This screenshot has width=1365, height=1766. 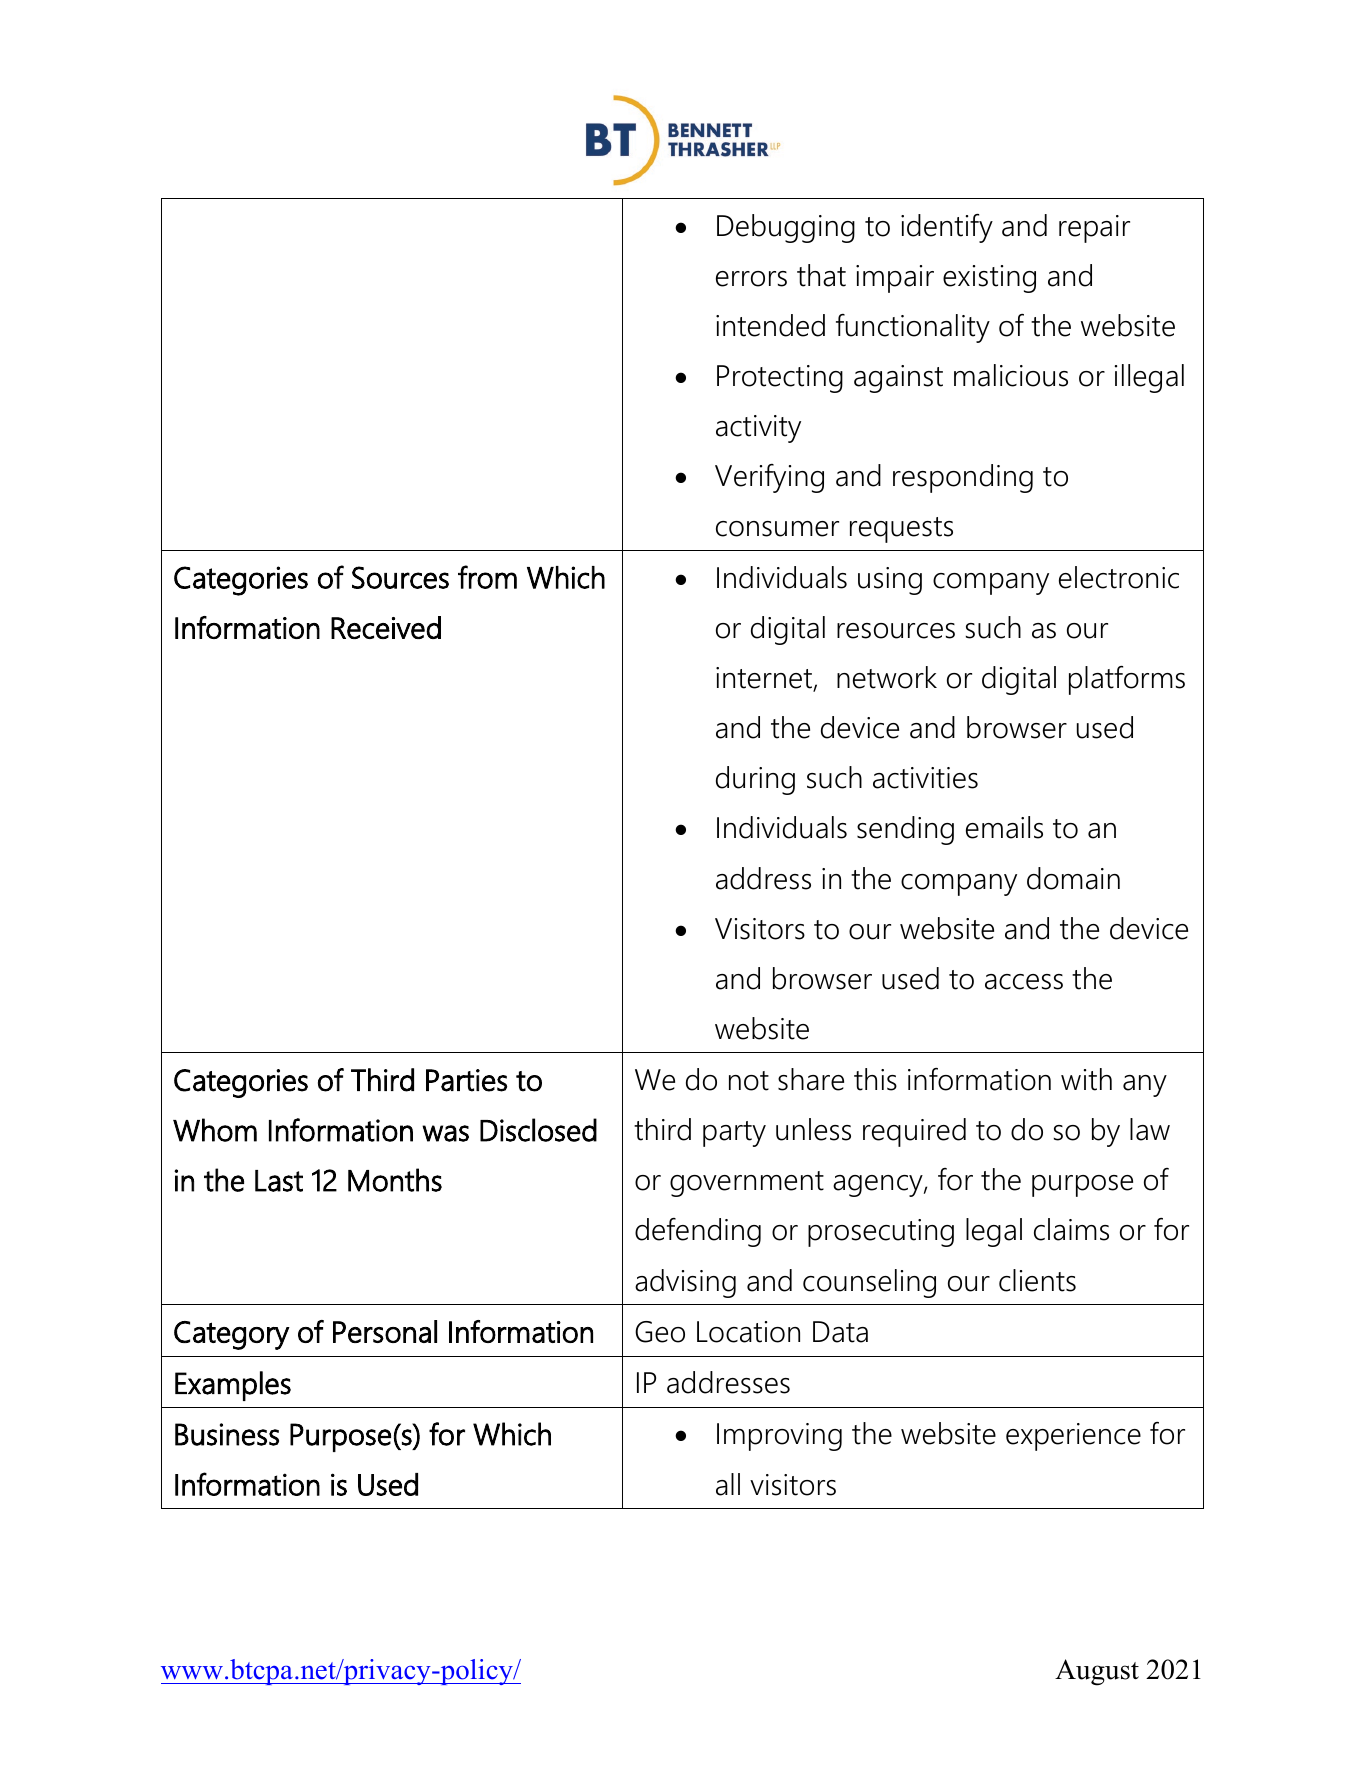 I want to click on electronic, so click(x=1119, y=577).
